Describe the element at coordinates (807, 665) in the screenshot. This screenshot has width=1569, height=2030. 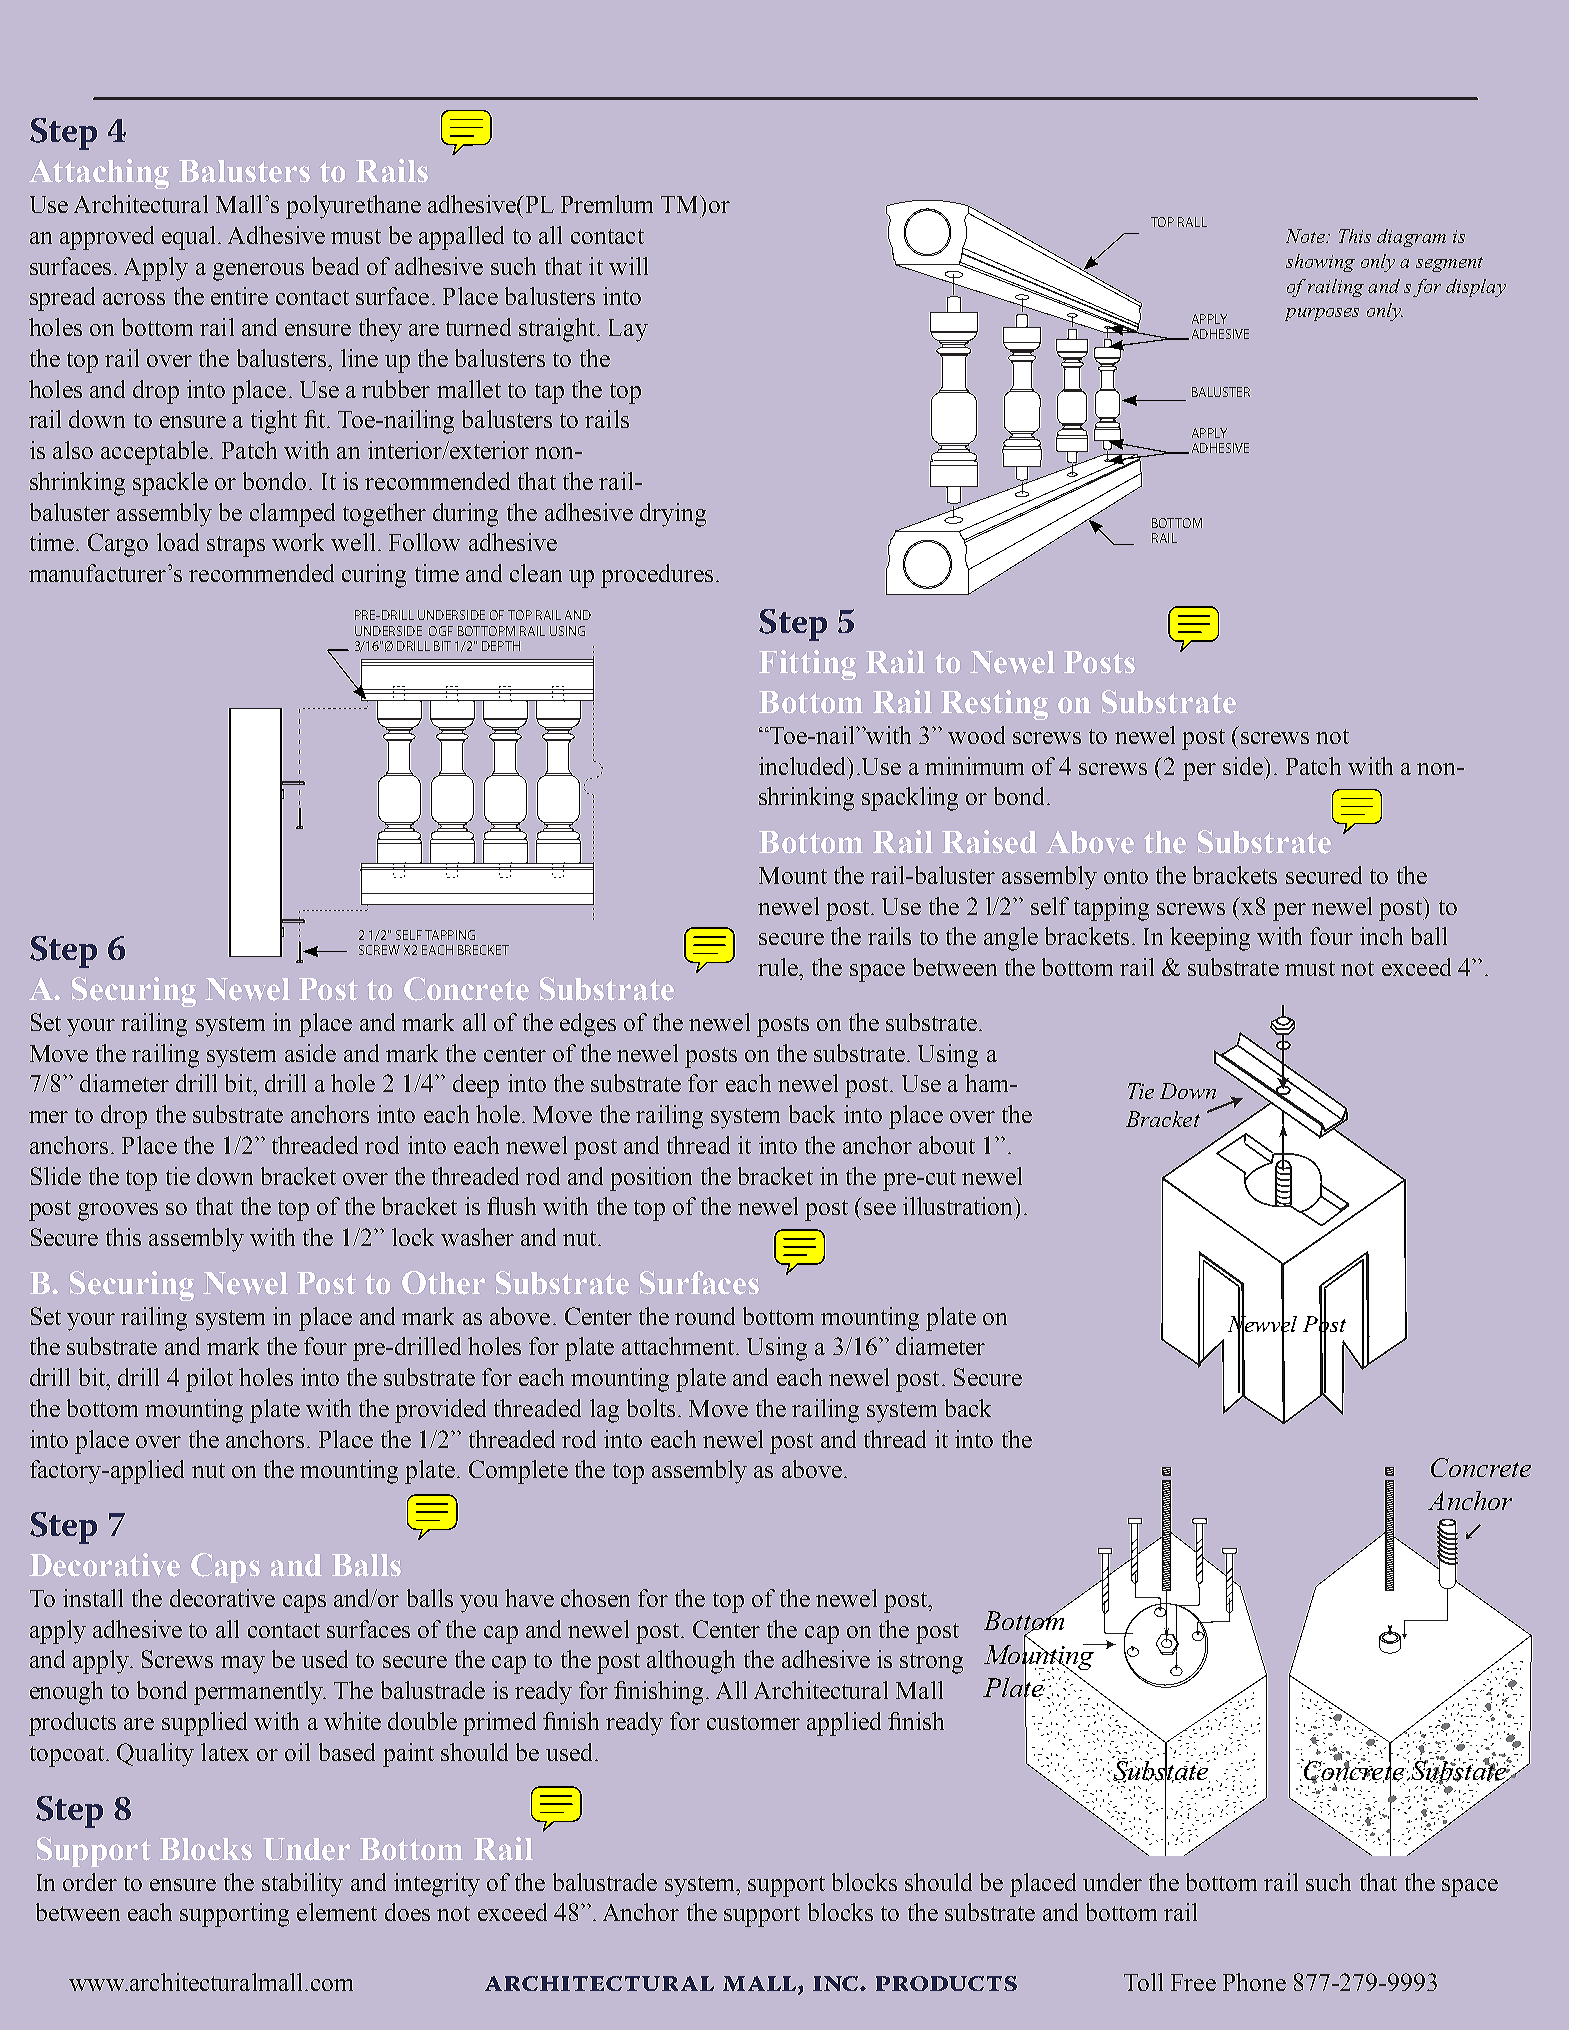
I see `Fitting` at that location.
